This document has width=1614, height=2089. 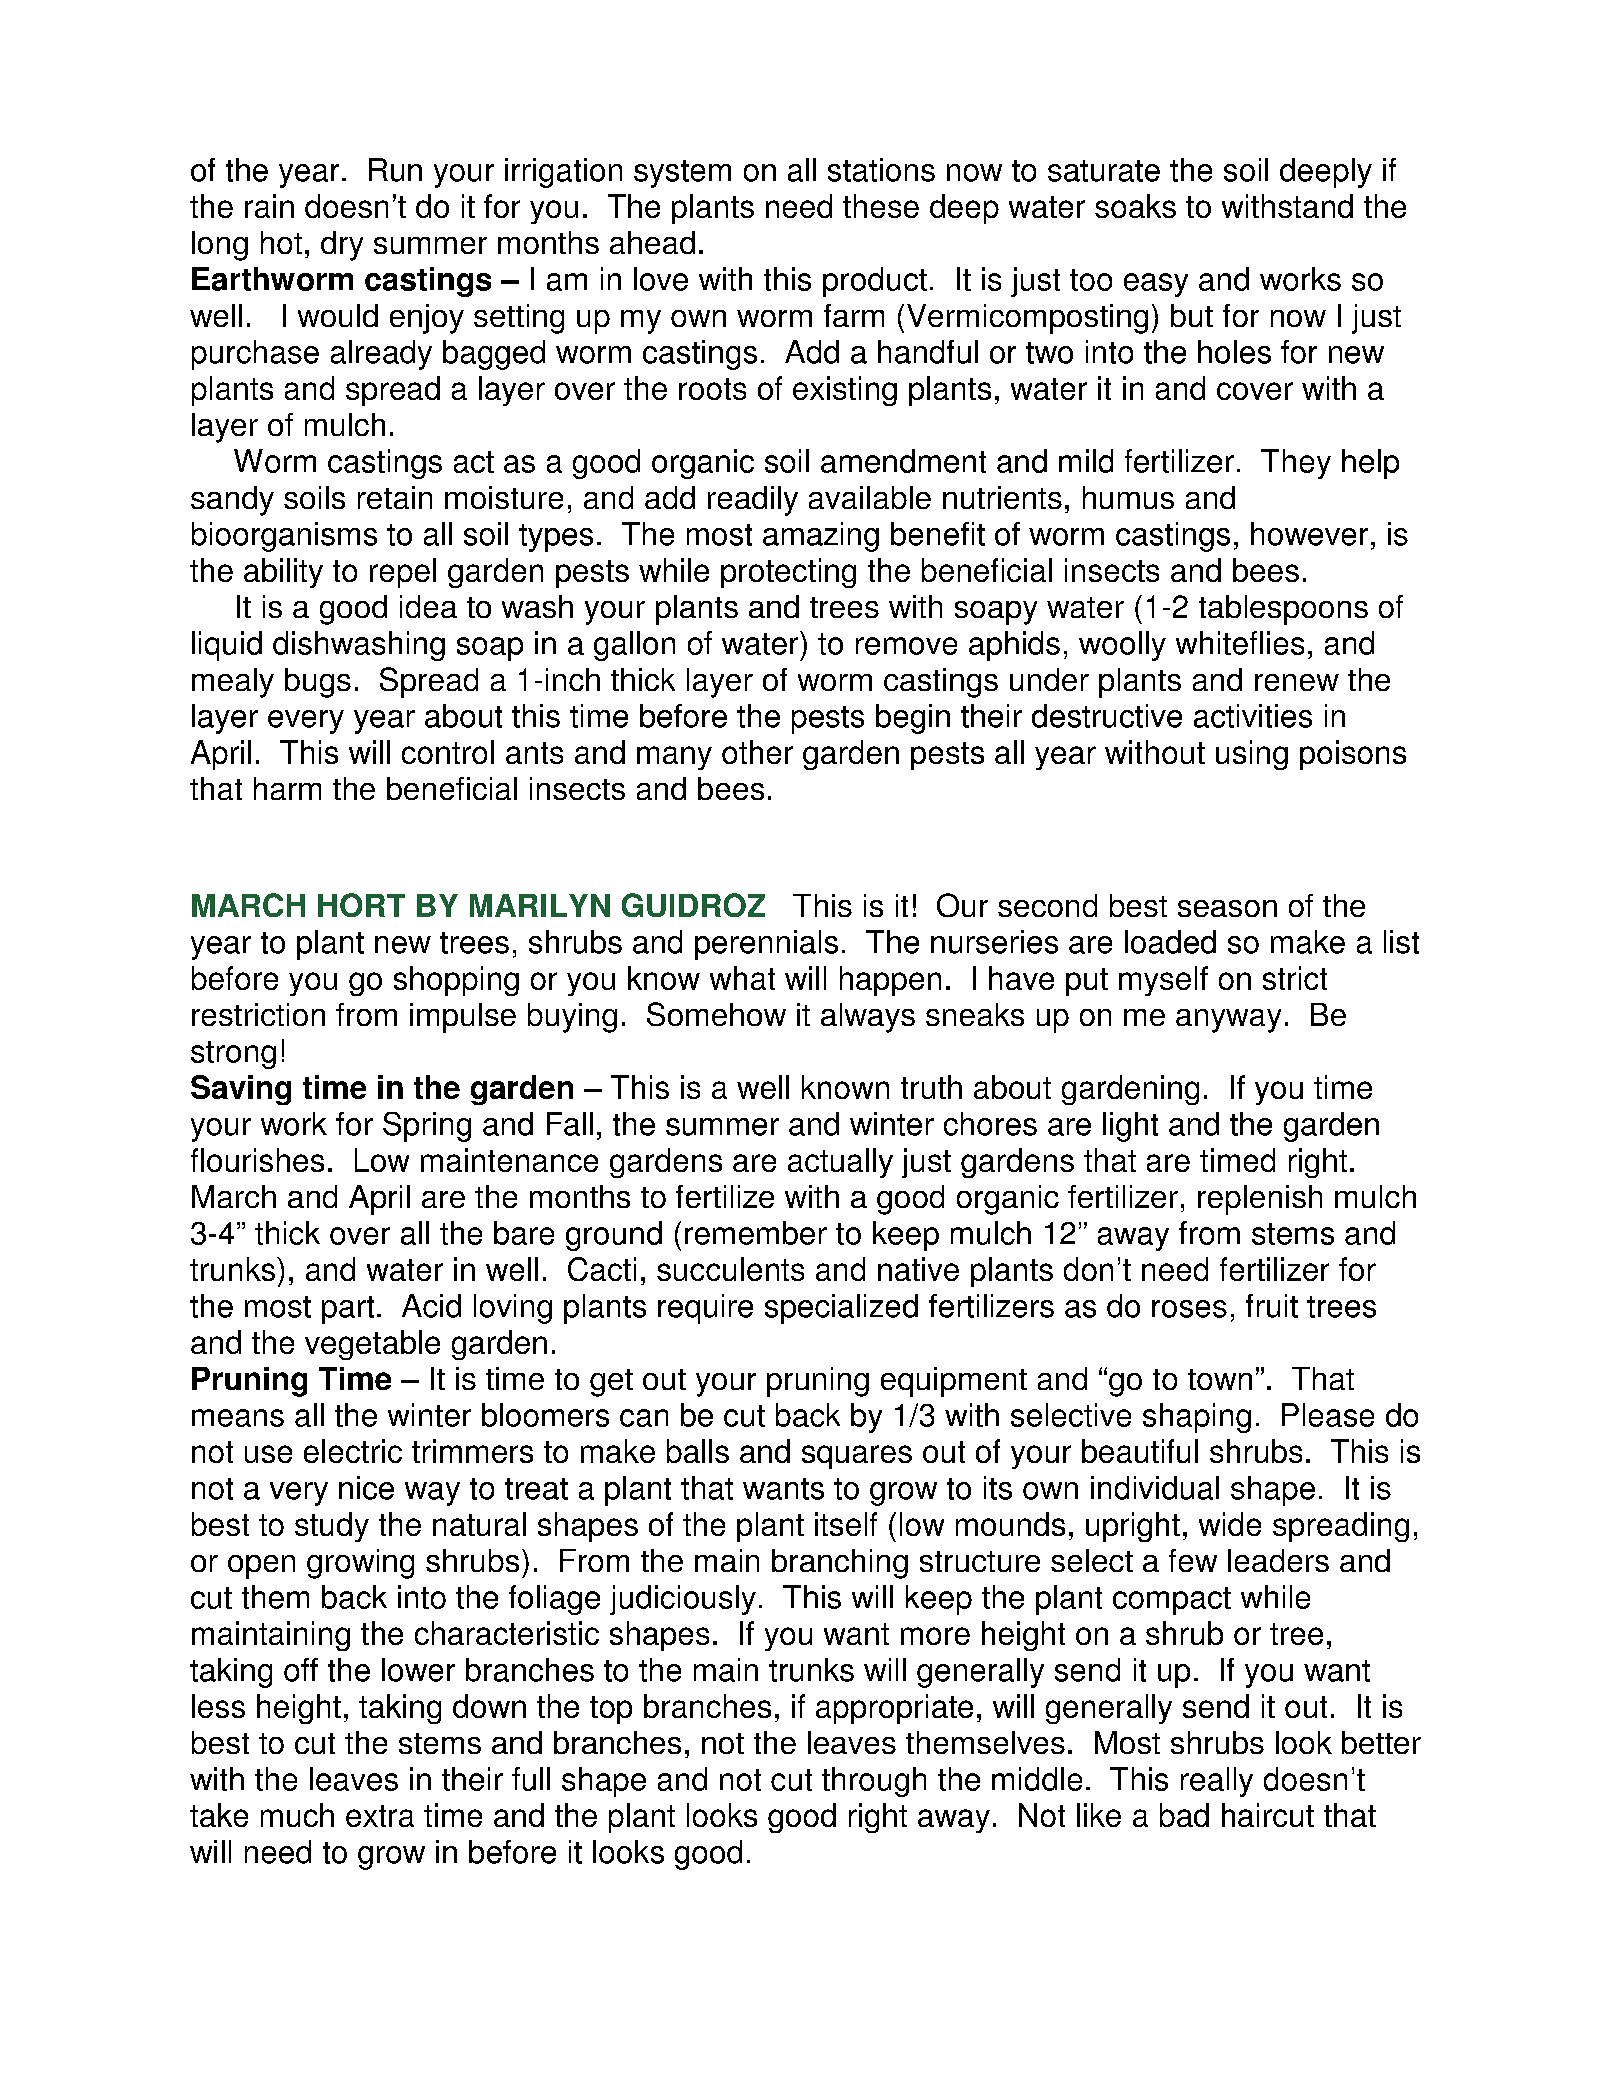 What do you see at coordinates (1197, 1418) in the document?
I see `shaping` at bounding box center [1197, 1418].
